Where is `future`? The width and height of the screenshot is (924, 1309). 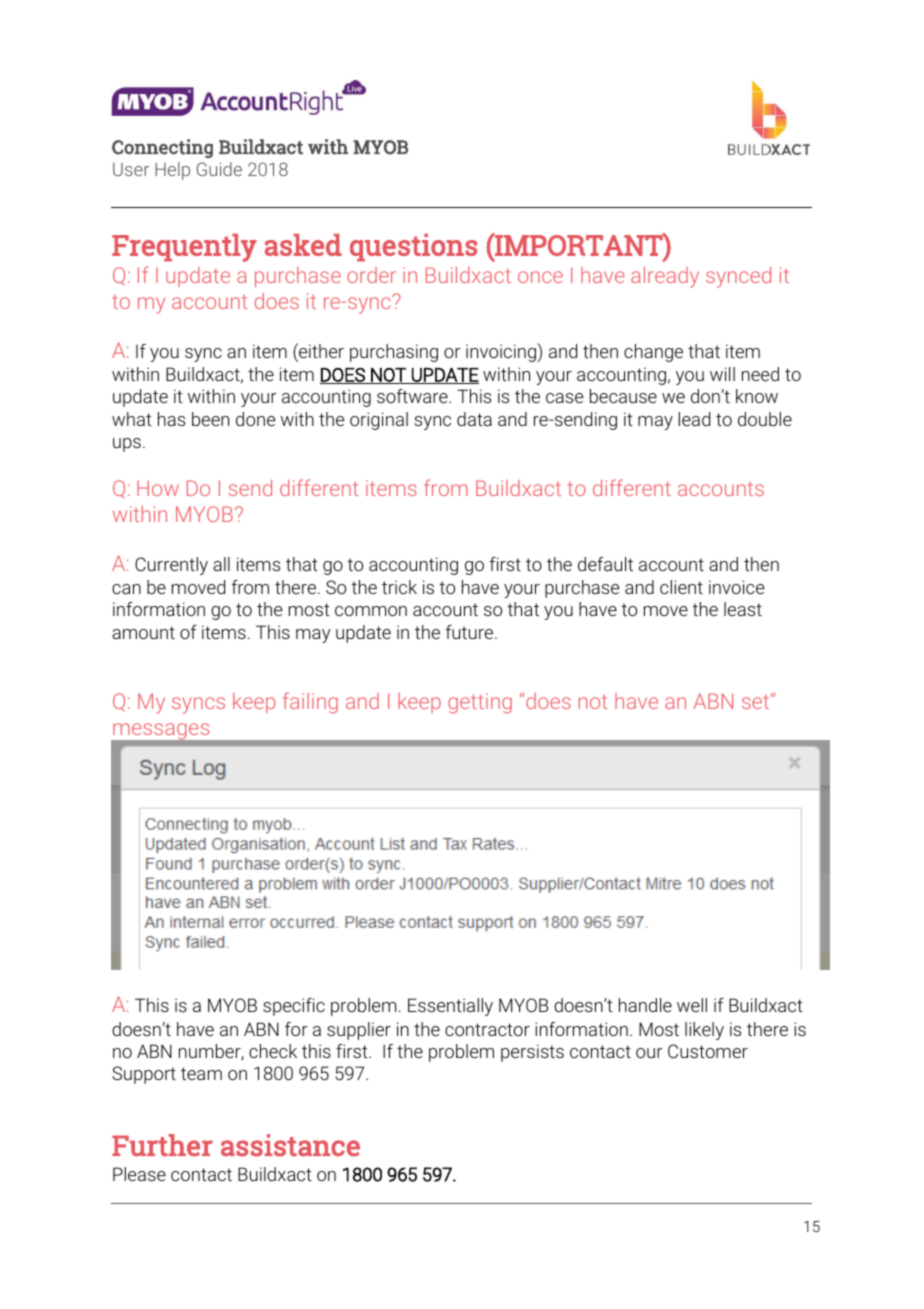
future is located at coordinates (471, 632).
